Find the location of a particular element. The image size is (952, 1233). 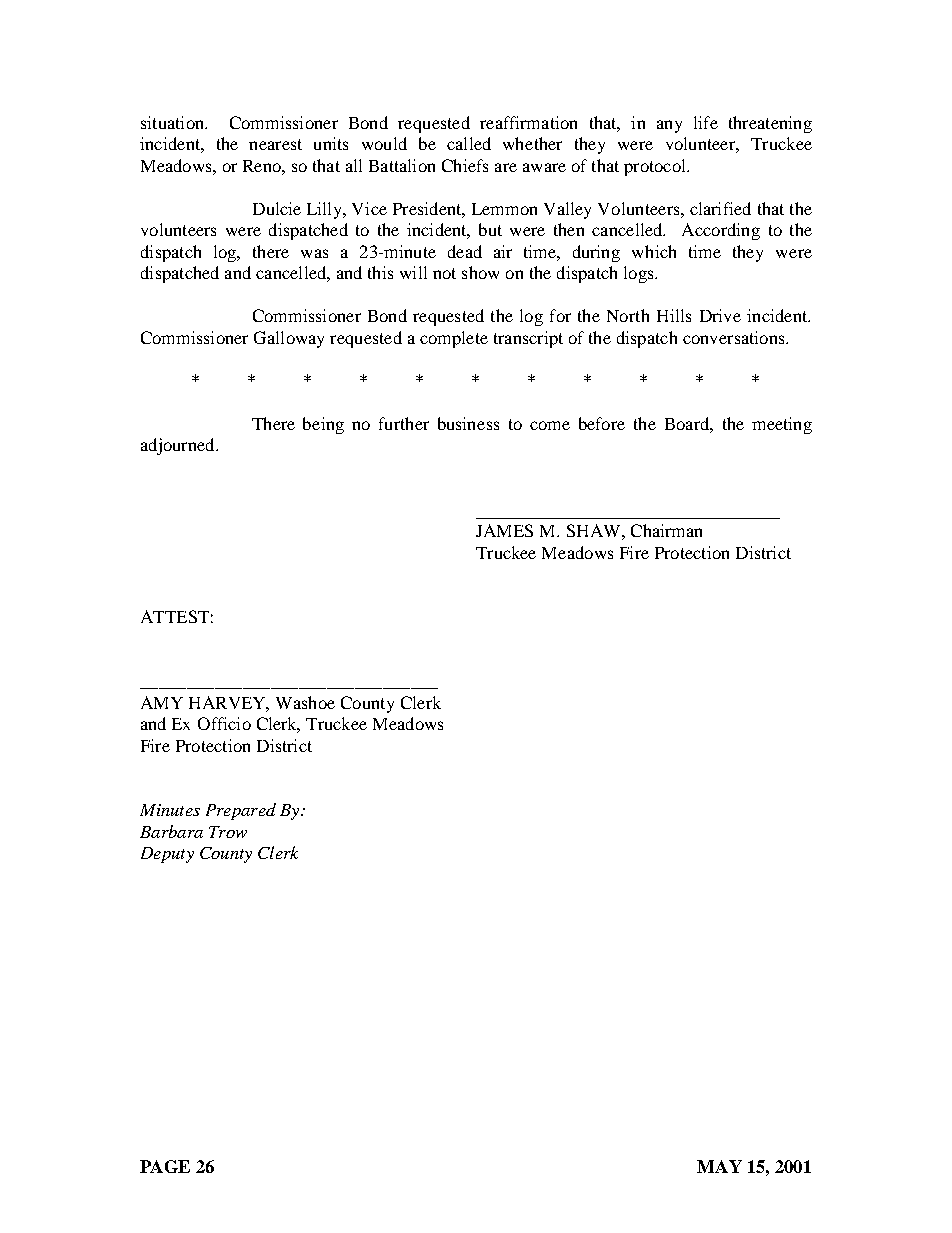

life is located at coordinates (706, 122).
